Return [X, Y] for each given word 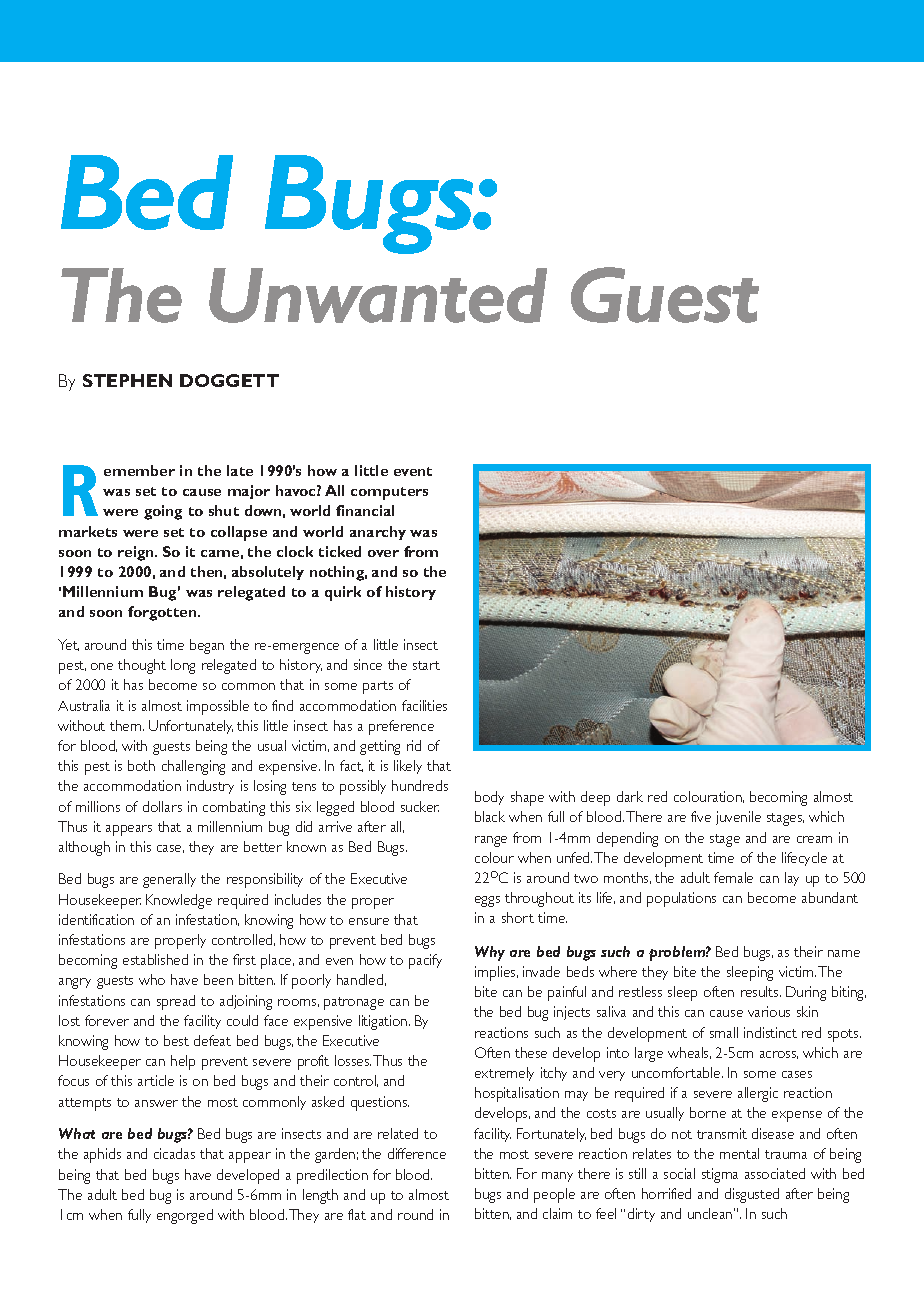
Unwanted [378, 295]
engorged [185, 1216]
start [426, 665]
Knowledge [179, 901]
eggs [487, 901]
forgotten [163, 613]
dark [630, 796]
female [733, 877]
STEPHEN [127, 380]
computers [389, 493]
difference [417, 1153]
